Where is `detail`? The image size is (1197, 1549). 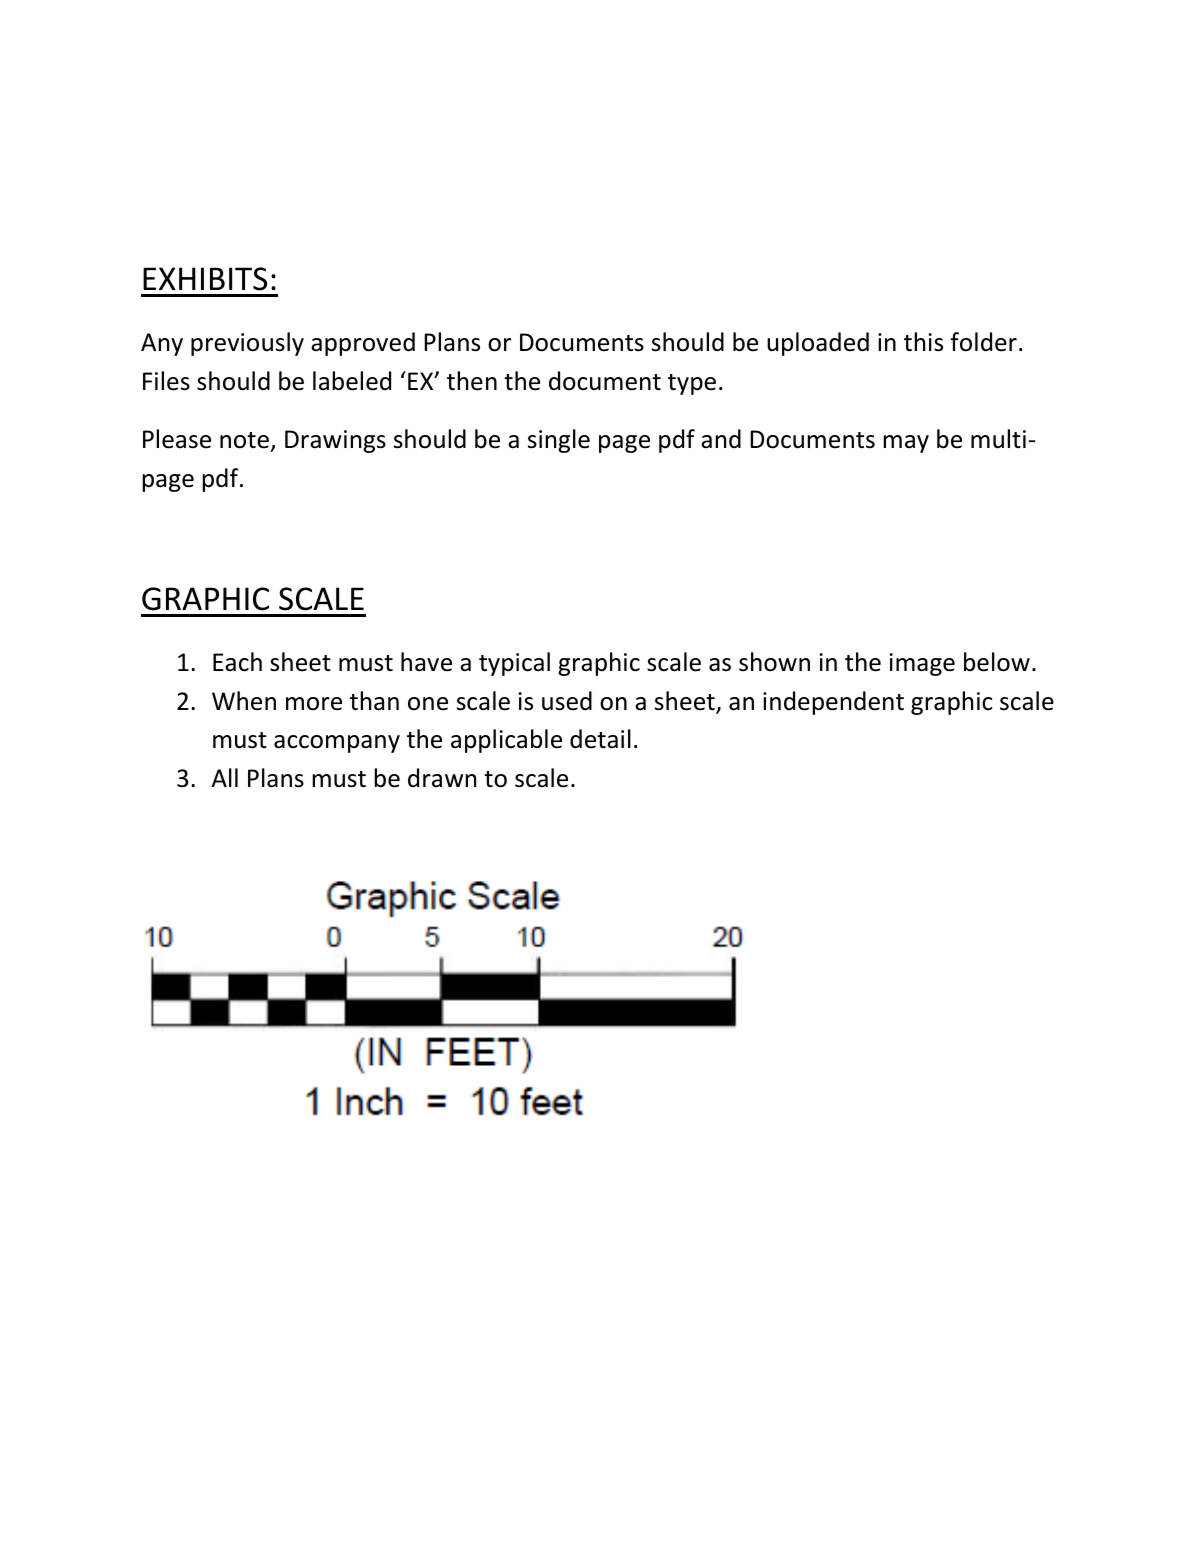
detail is located at coordinates (600, 739).
